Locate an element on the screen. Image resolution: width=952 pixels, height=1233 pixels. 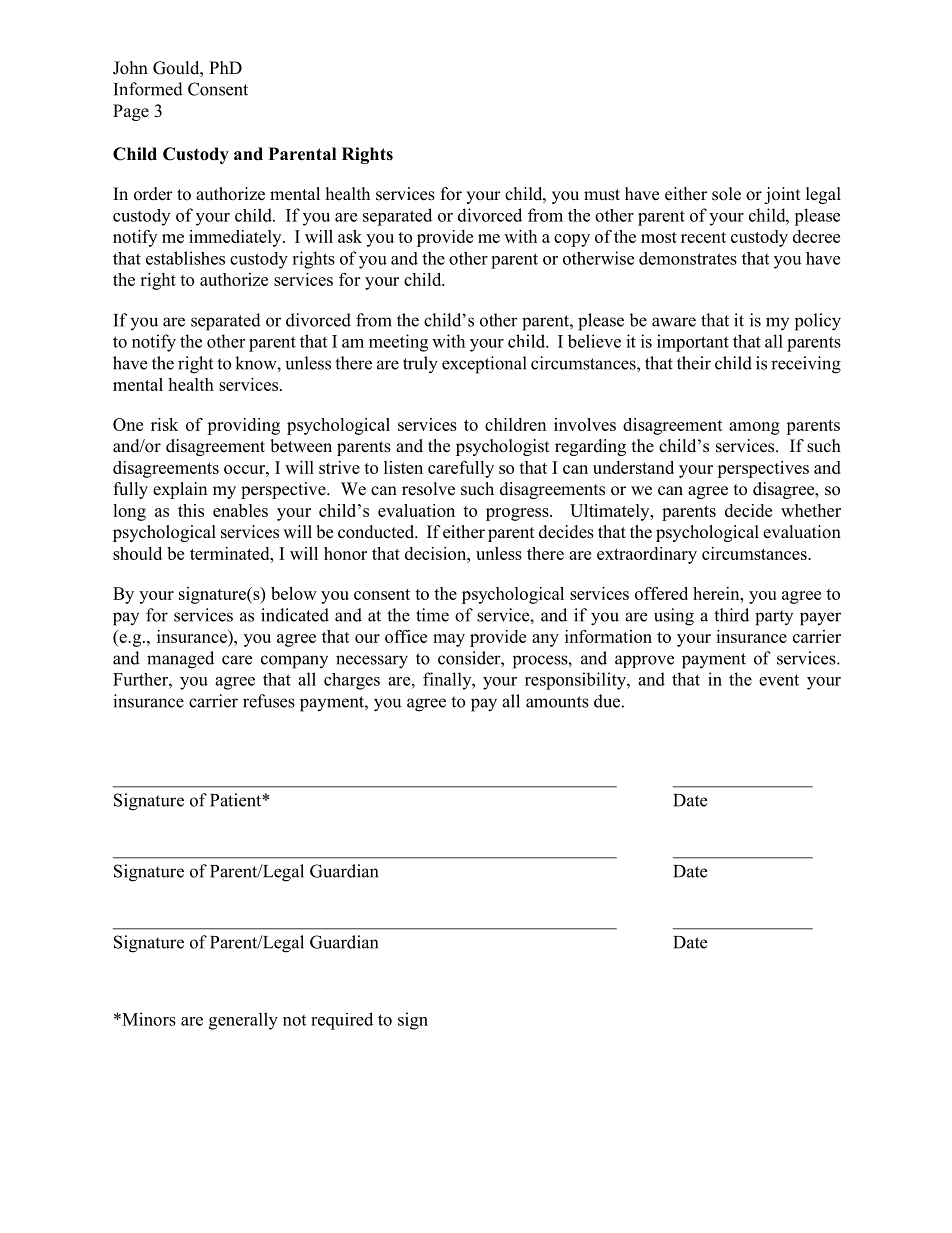
required is located at coordinates (342, 1021).
